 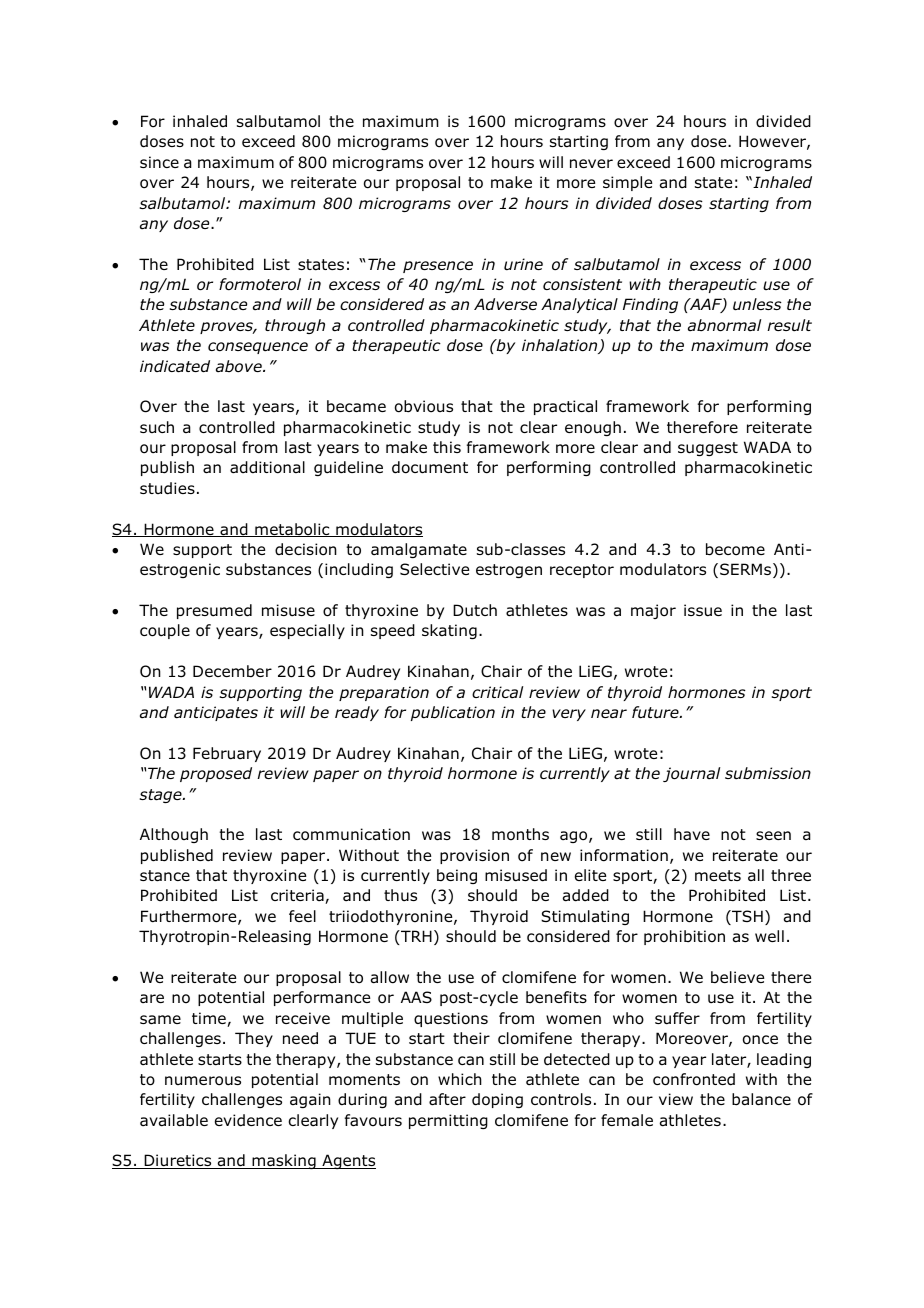 What do you see at coordinates (267, 467) in the screenshot?
I see `additional` at bounding box center [267, 467].
